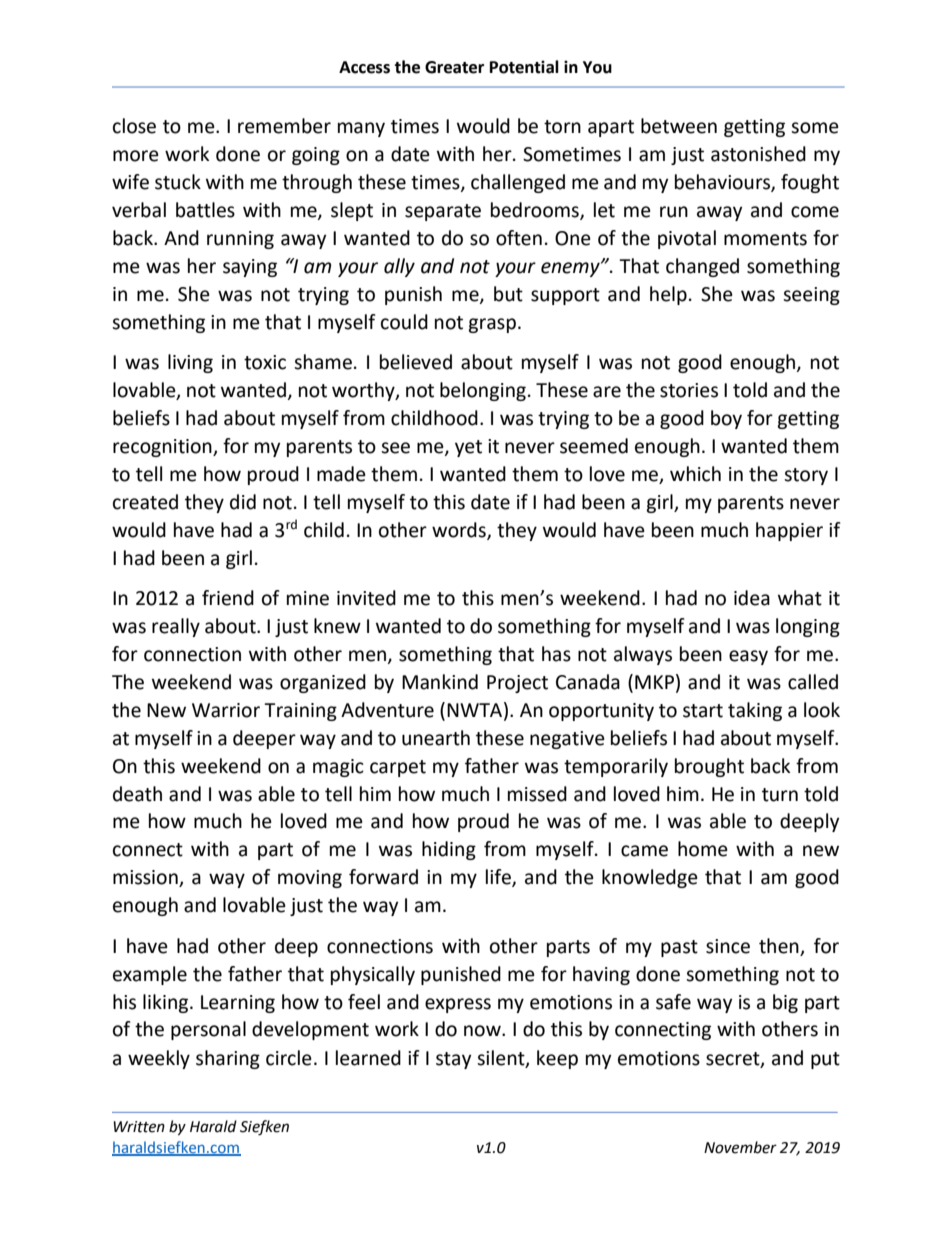  I want to click on sharing, so click(228, 1059).
